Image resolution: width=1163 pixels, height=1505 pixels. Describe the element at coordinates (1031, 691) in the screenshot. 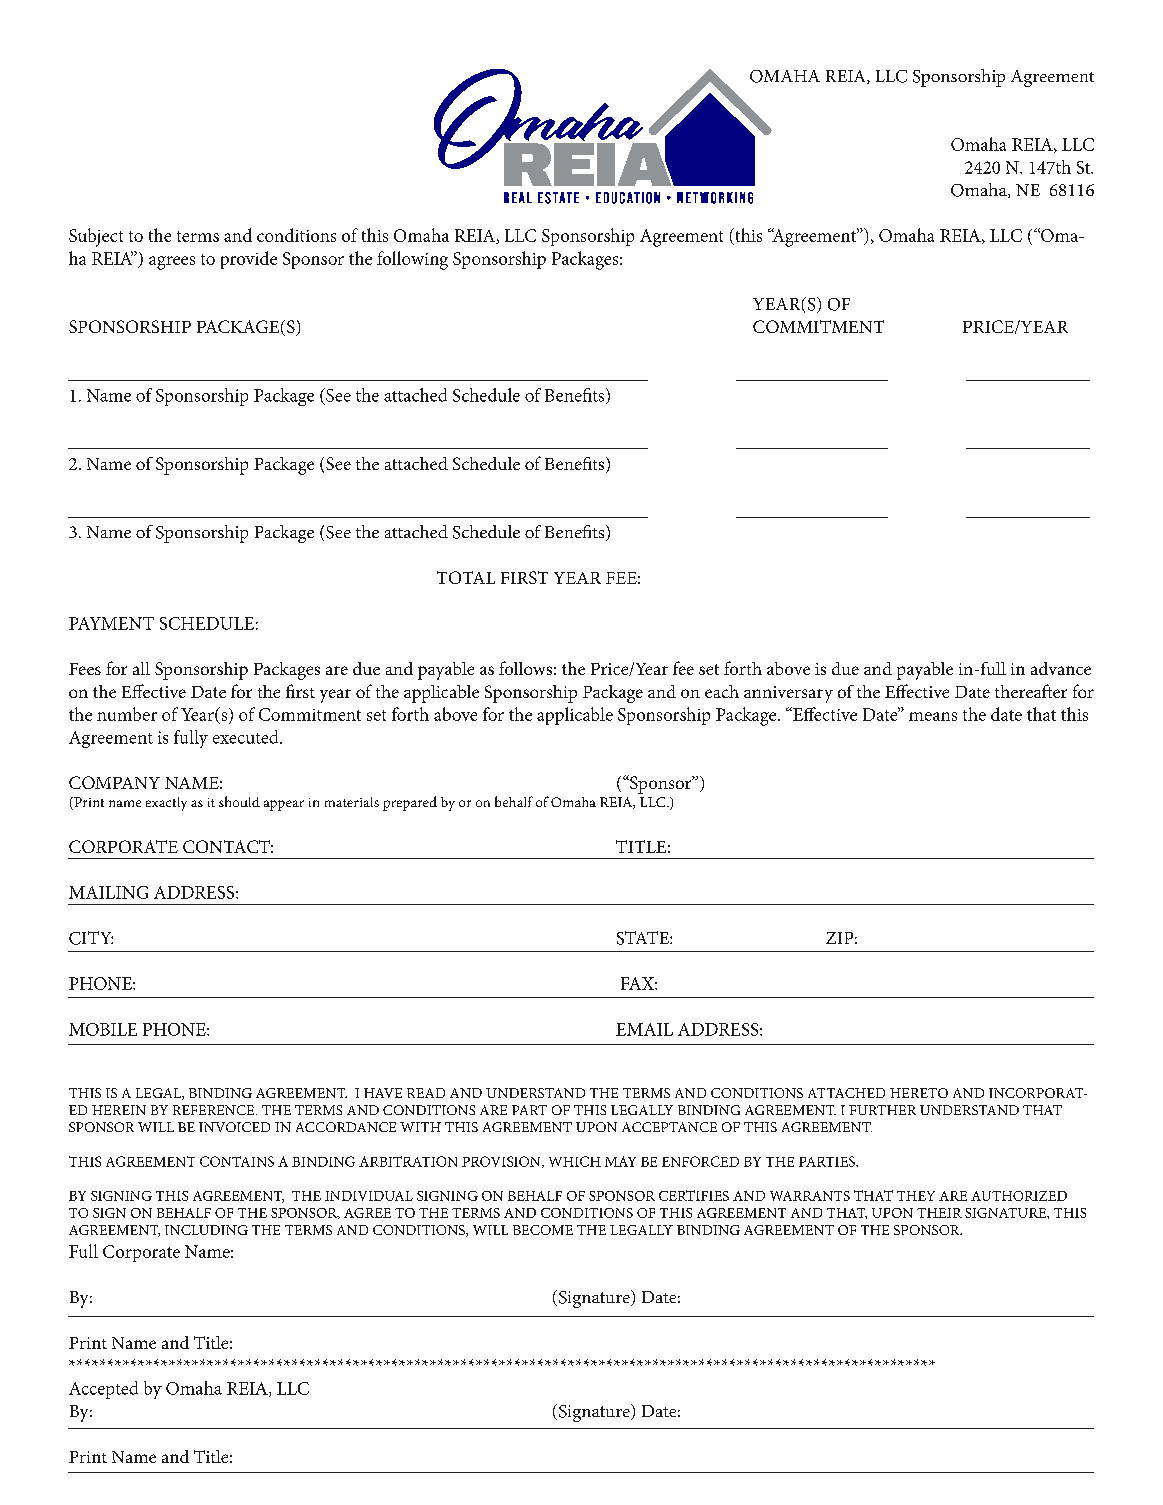

I see `thereafter` at that location.
